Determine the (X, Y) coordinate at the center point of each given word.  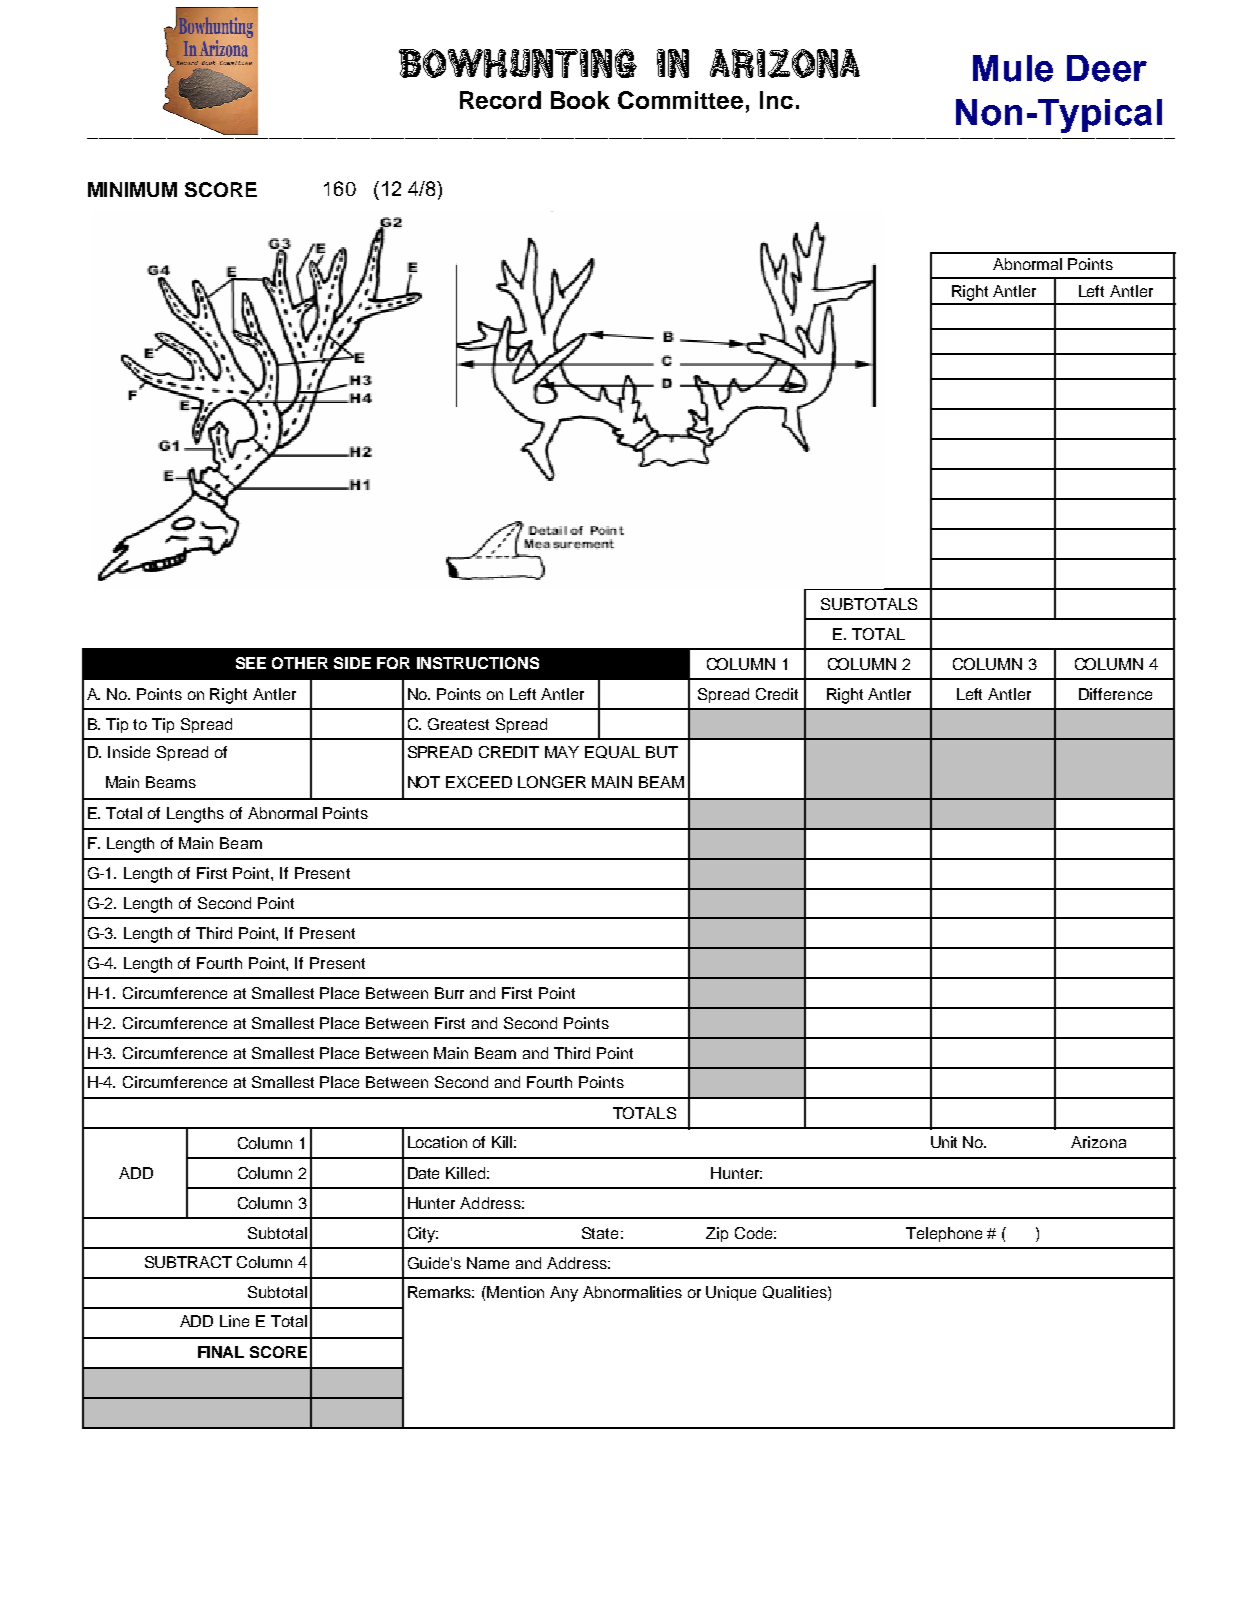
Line (234, 1321)
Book (580, 100)
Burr (449, 993)
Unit (944, 1142)
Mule (1013, 68)
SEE (251, 663)
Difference (1115, 694)
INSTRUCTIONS (478, 663)
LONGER (552, 782)
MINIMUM (132, 189)
